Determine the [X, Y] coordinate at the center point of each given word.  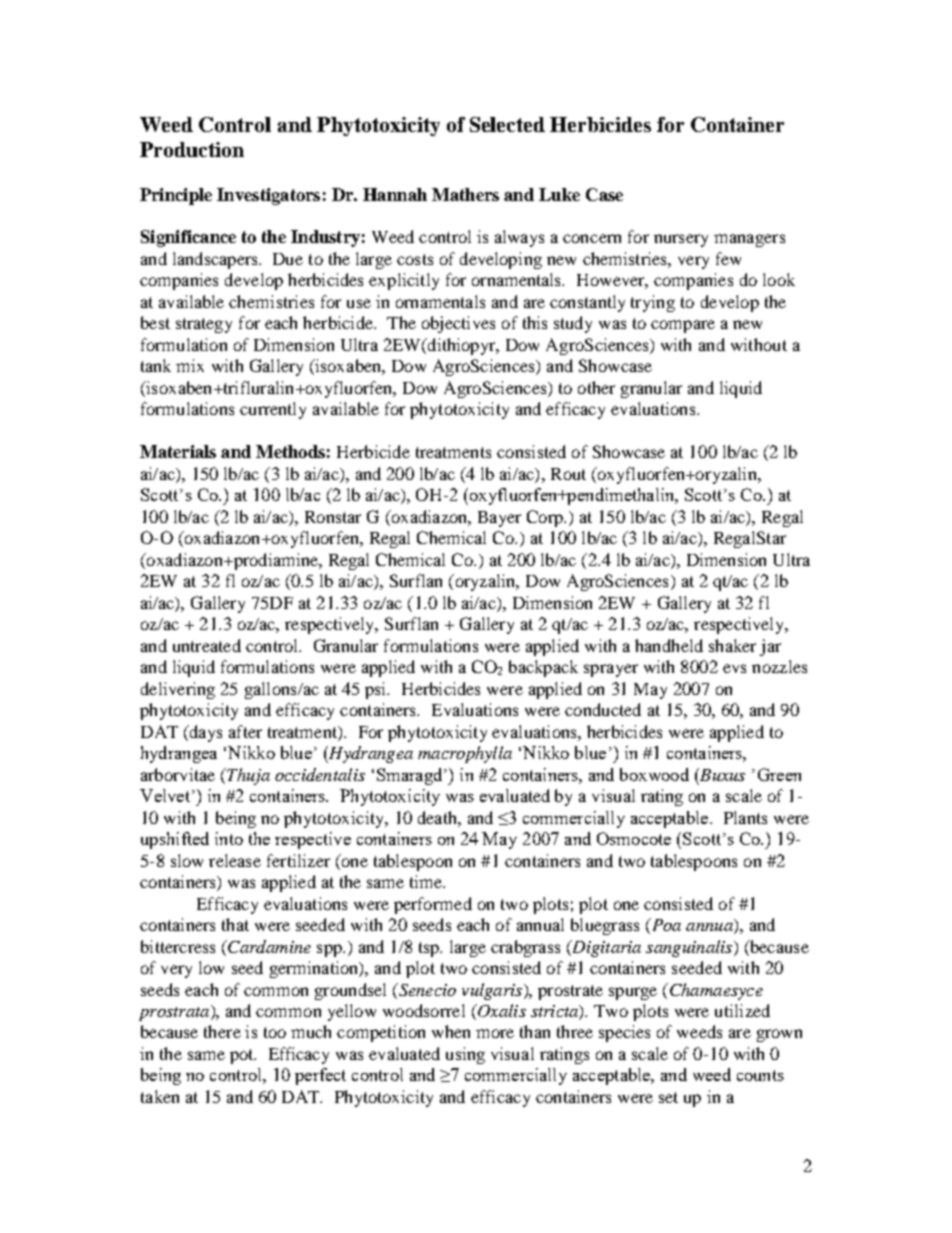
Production [192, 149]
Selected [507, 124]
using [465, 1055]
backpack [543, 668]
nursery [681, 240]
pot [243, 1056]
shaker [732, 645]
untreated [207, 645]
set [668, 1097]
